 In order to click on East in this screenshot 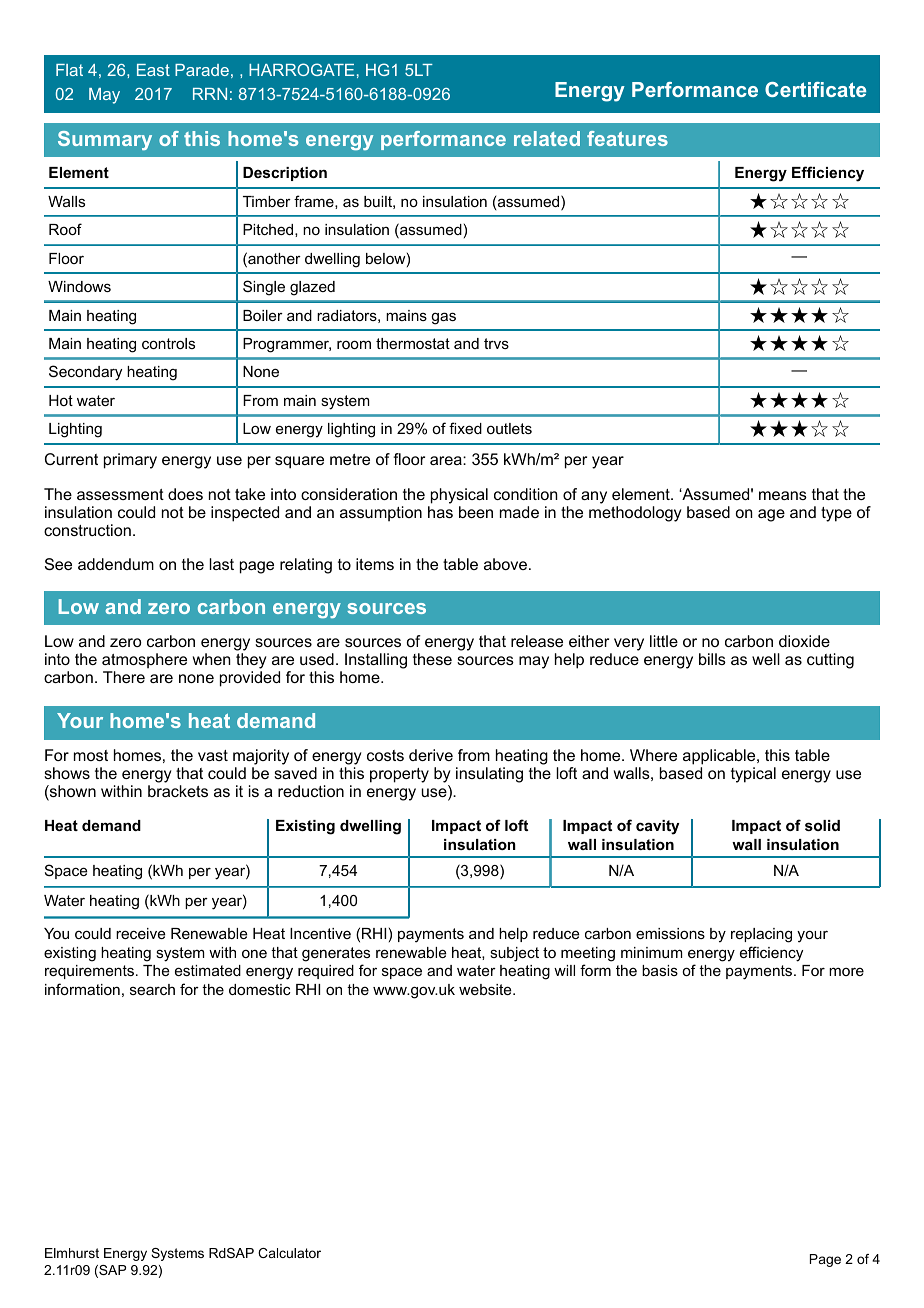, I will do `click(153, 70)`.
